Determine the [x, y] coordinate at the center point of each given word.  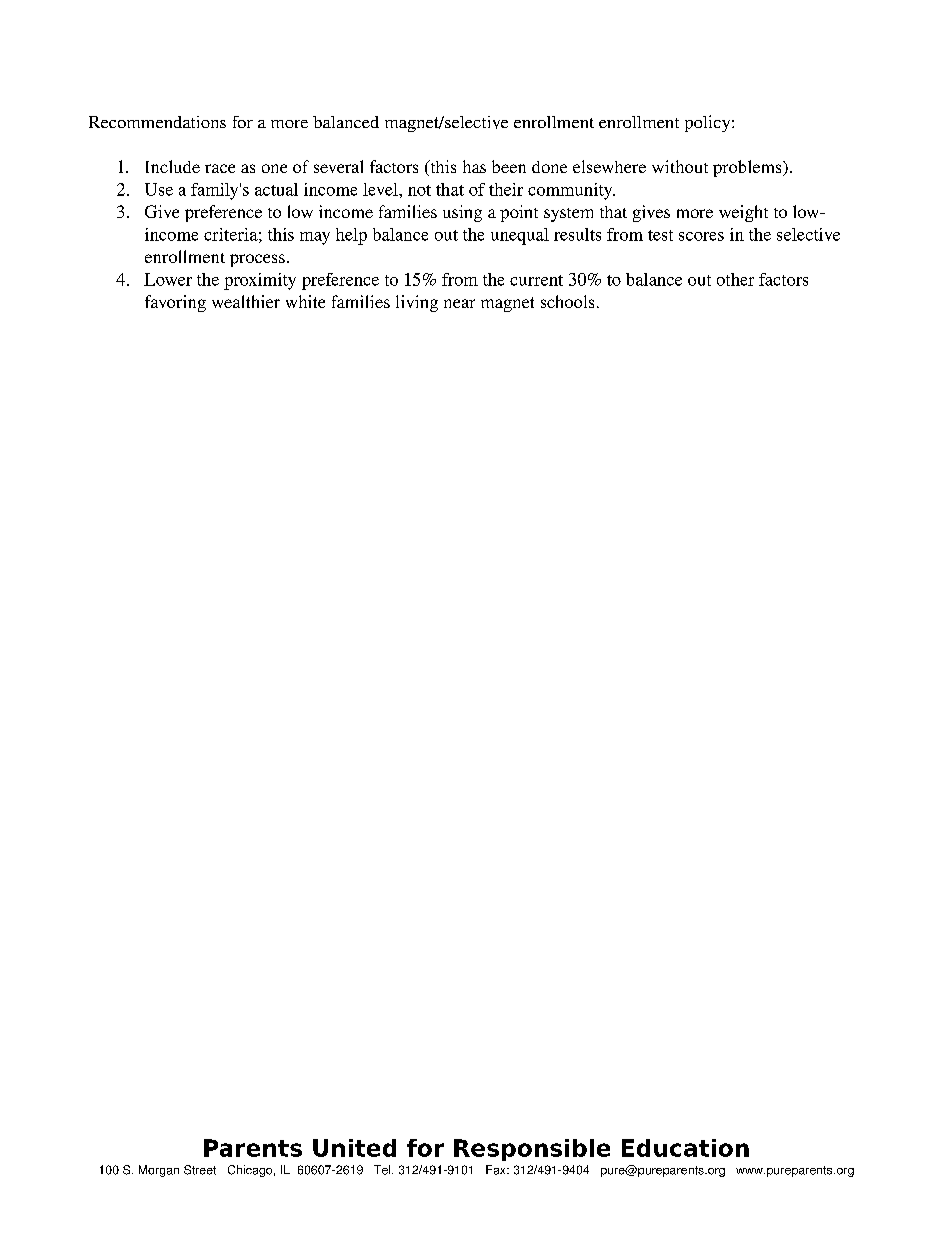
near [459, 303]
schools [567, 301]
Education [685, 1148]
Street [200, 1170]
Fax [497, 1170]
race [220, 168]
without [680, 166]
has [474, 166]
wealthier [246, 301]
